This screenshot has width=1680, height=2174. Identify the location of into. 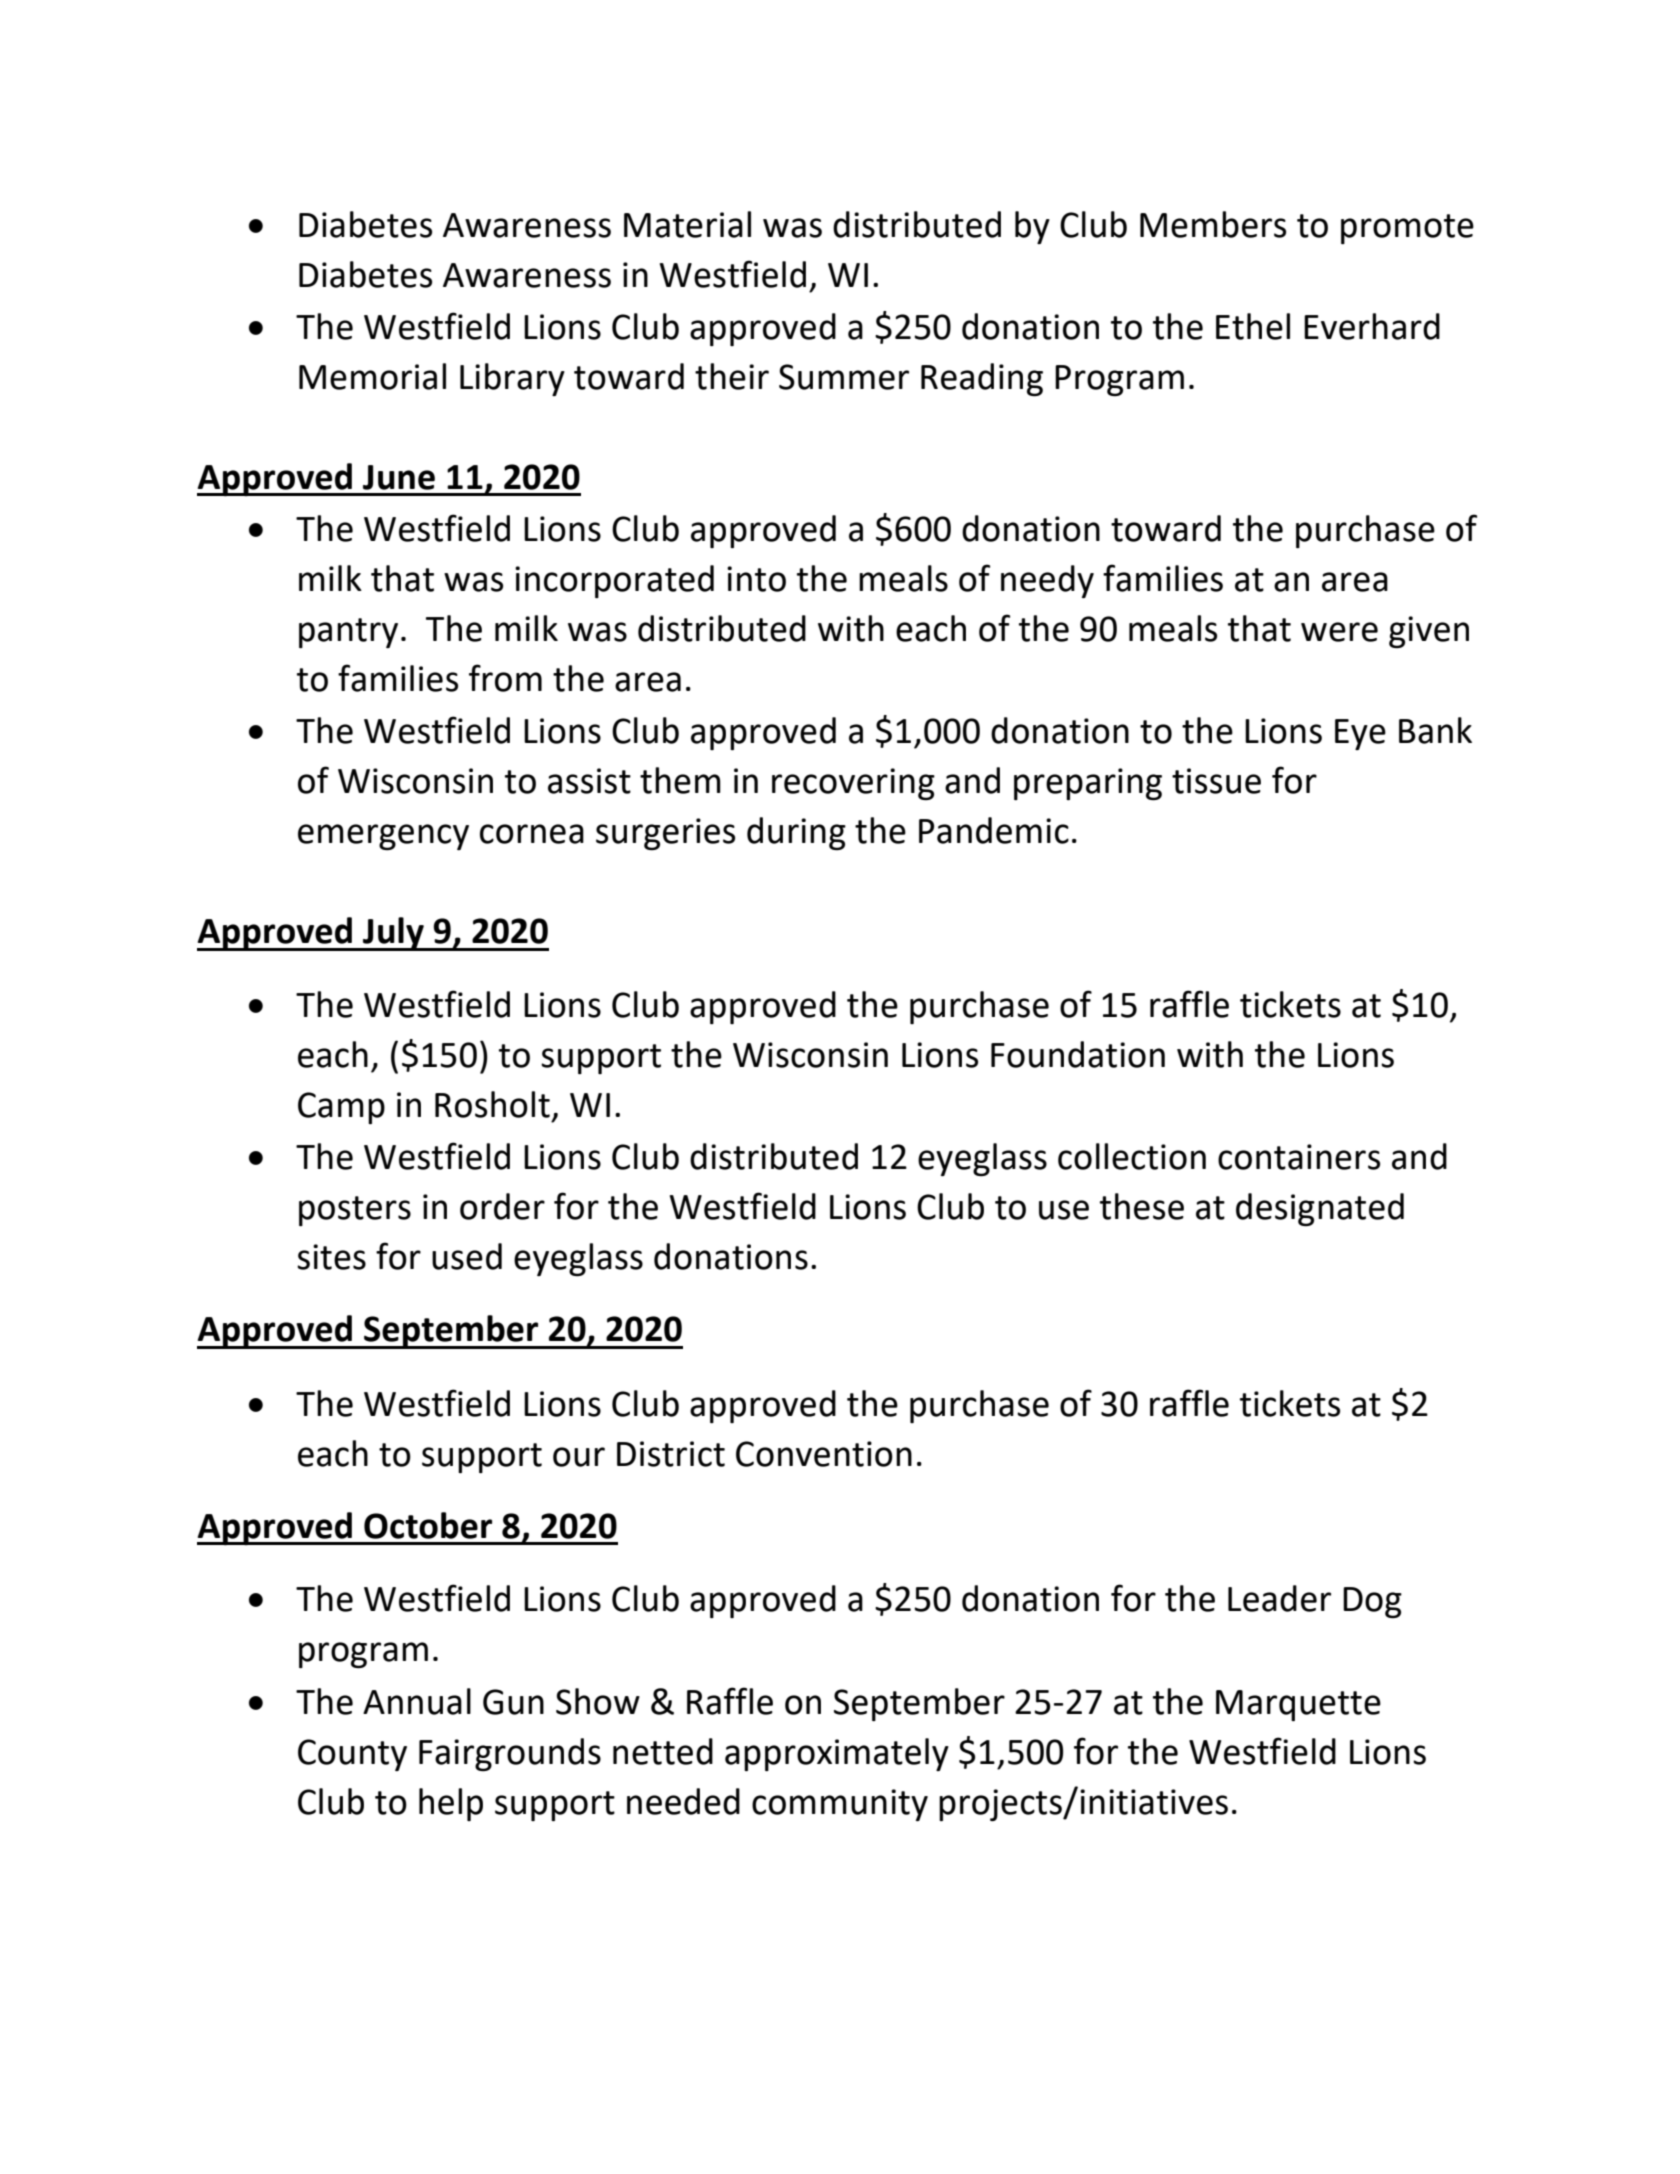
(756, 579).
